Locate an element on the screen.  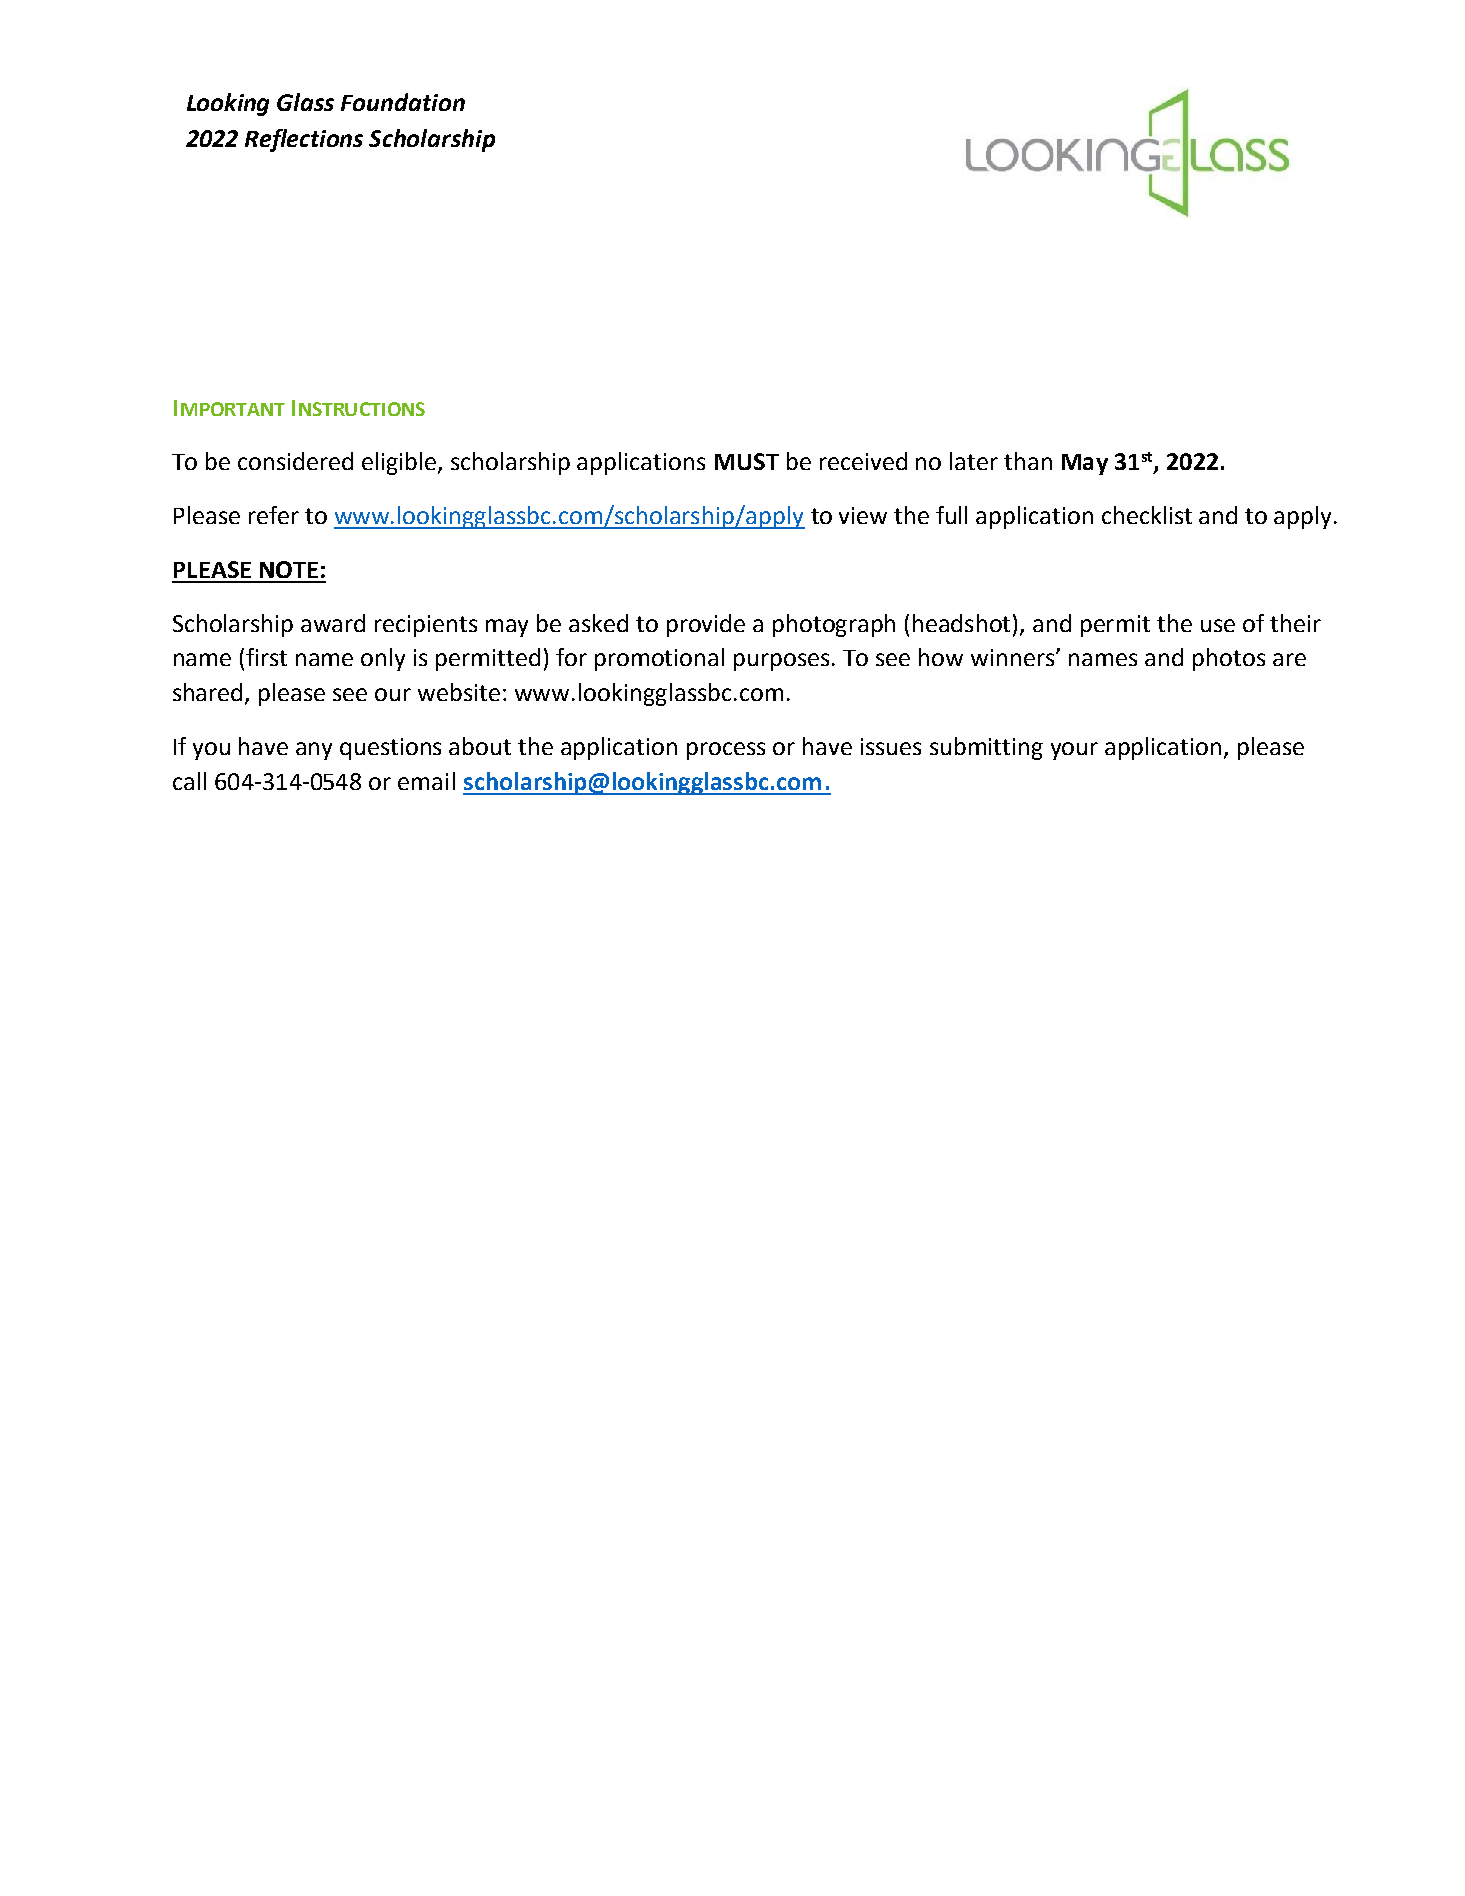
Foundation is located at coordinates (403, 102).
